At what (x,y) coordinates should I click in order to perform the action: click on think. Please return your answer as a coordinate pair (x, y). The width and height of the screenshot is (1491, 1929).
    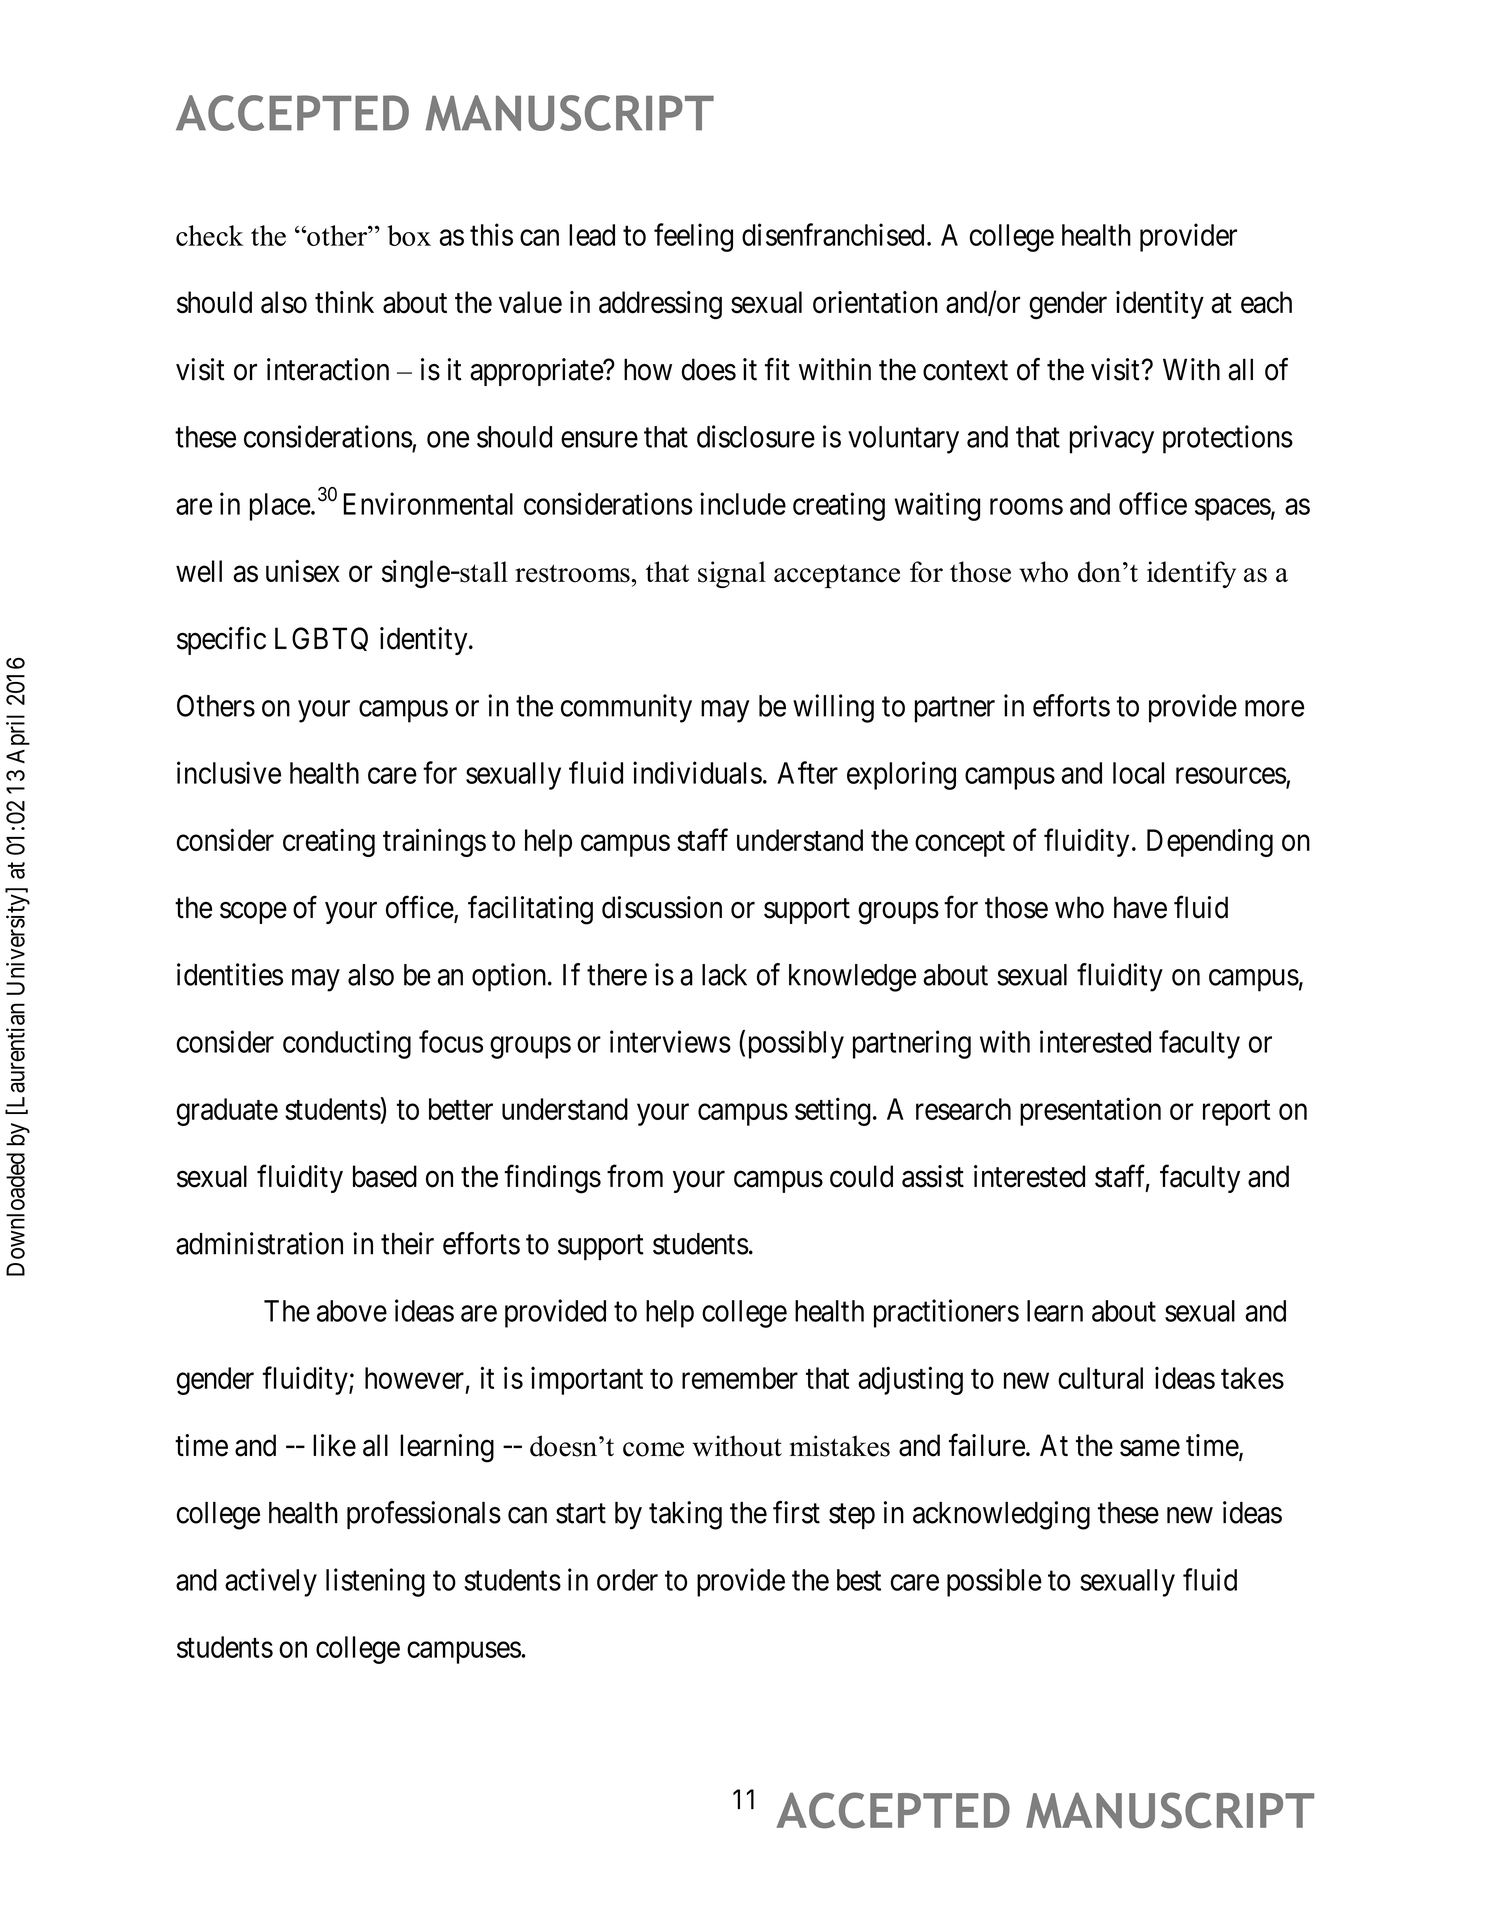
    Looking at the image, I should click on (344, 302).
